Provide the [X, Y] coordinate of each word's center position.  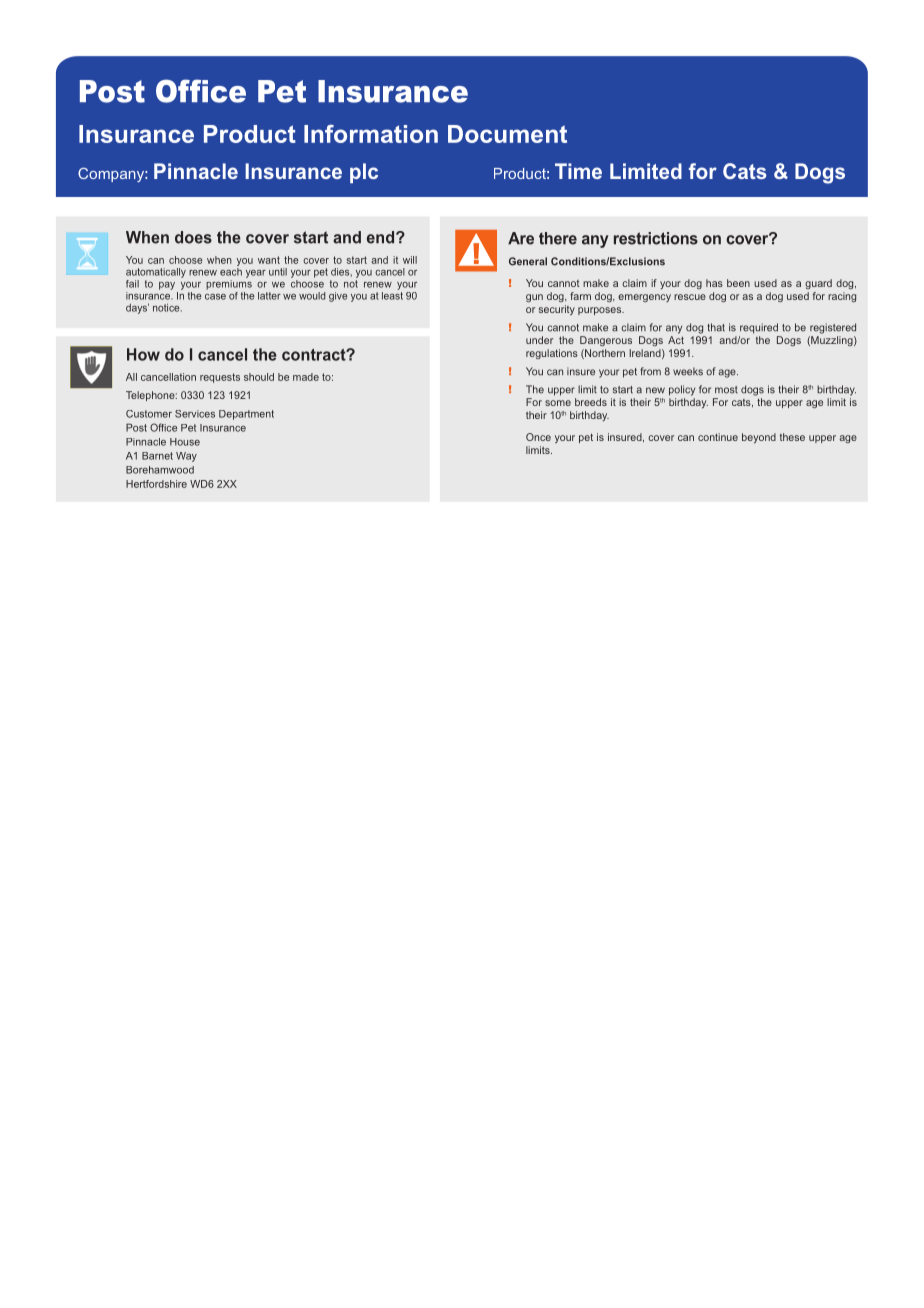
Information [371, 134]
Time [578, 171]
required [759, 328]
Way [186, 457]
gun [534, 298]
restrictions [656, 238]
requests [220, 378]
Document [507, 134]
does [193, 237]
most [726, 390]
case [215, 297]
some [558, 403]
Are [521, 238]
